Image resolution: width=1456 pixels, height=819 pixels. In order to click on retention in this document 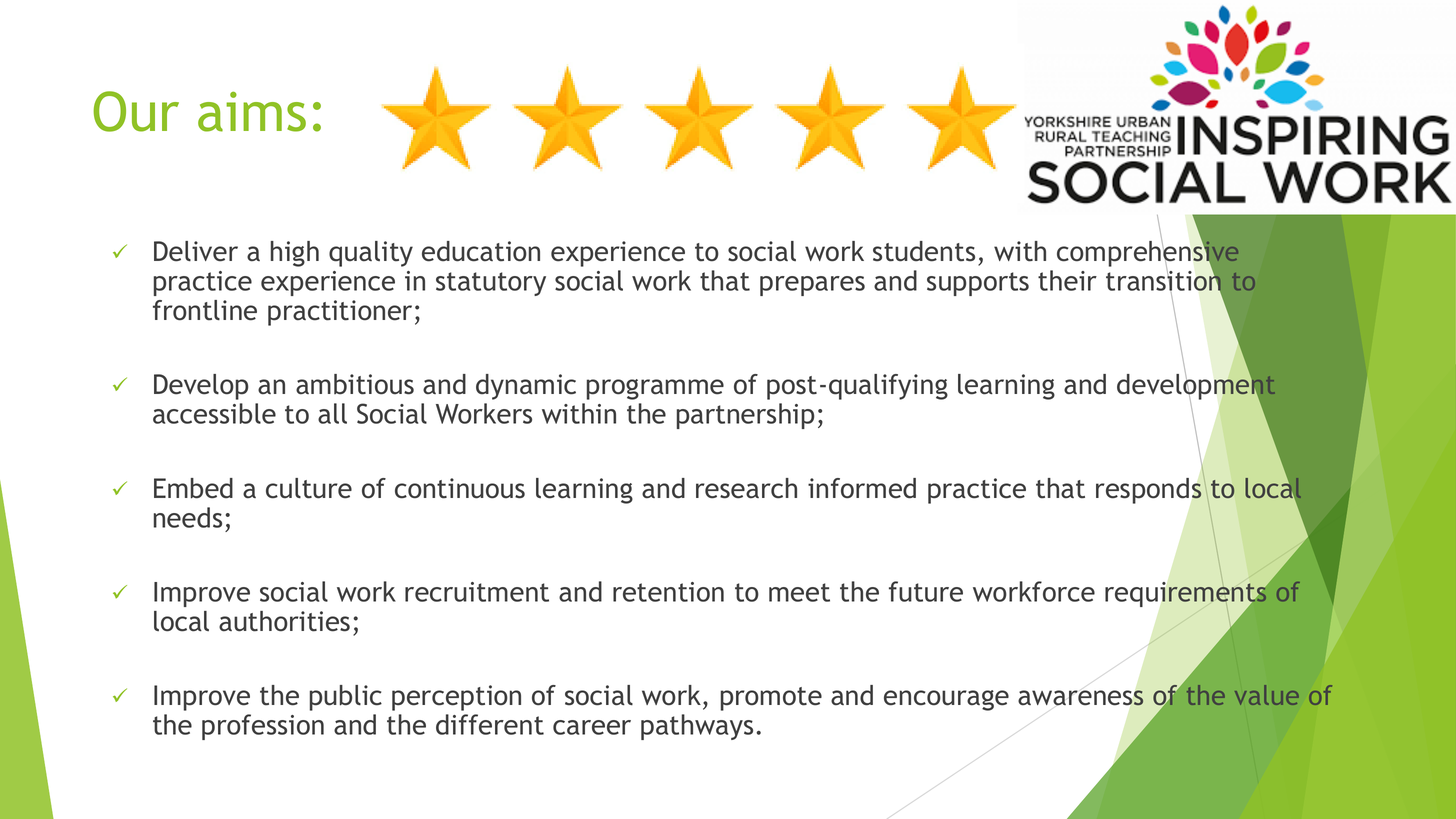, I will do `click(668, 592)`.
